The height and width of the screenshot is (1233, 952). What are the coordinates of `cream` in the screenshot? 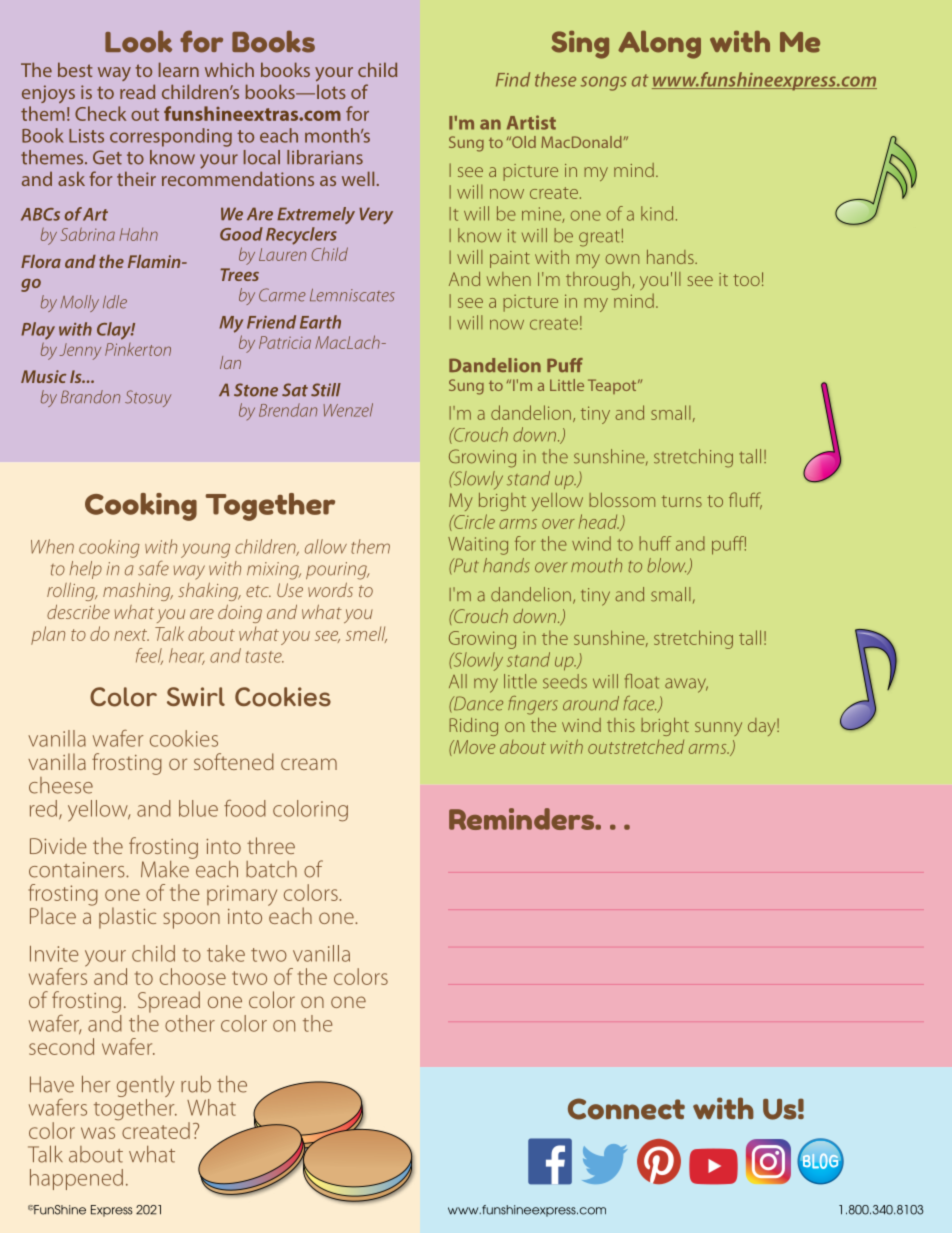 It's located at (309, 764).
